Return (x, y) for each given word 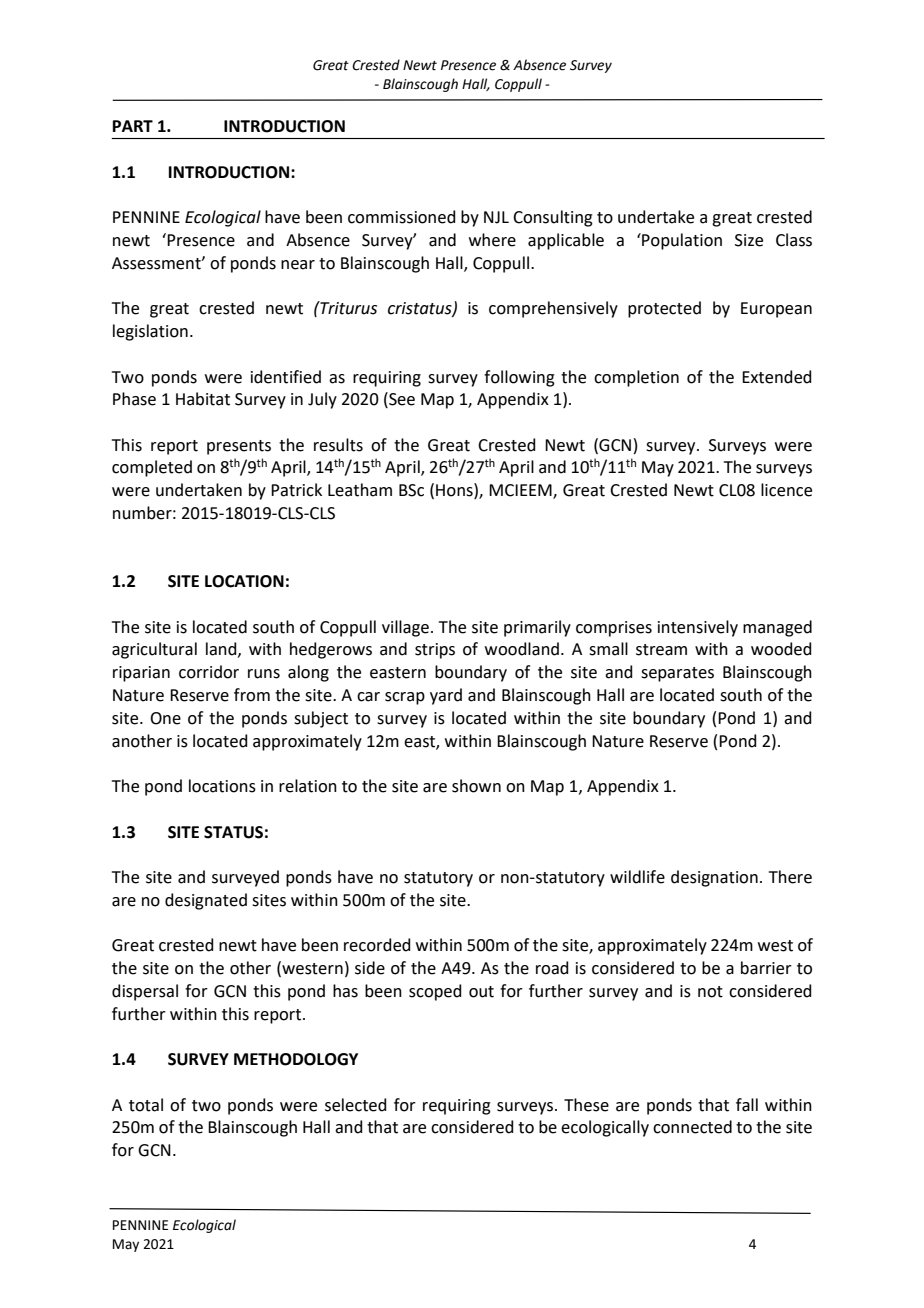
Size (749, 240)
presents (239, 447)
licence (786, 490)
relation (308, 786)
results (338, 445)
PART (133, 126)
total (146, 1105)
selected (356, 1105)
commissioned (402, 217)
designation (714, 878)
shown (476, 786)
